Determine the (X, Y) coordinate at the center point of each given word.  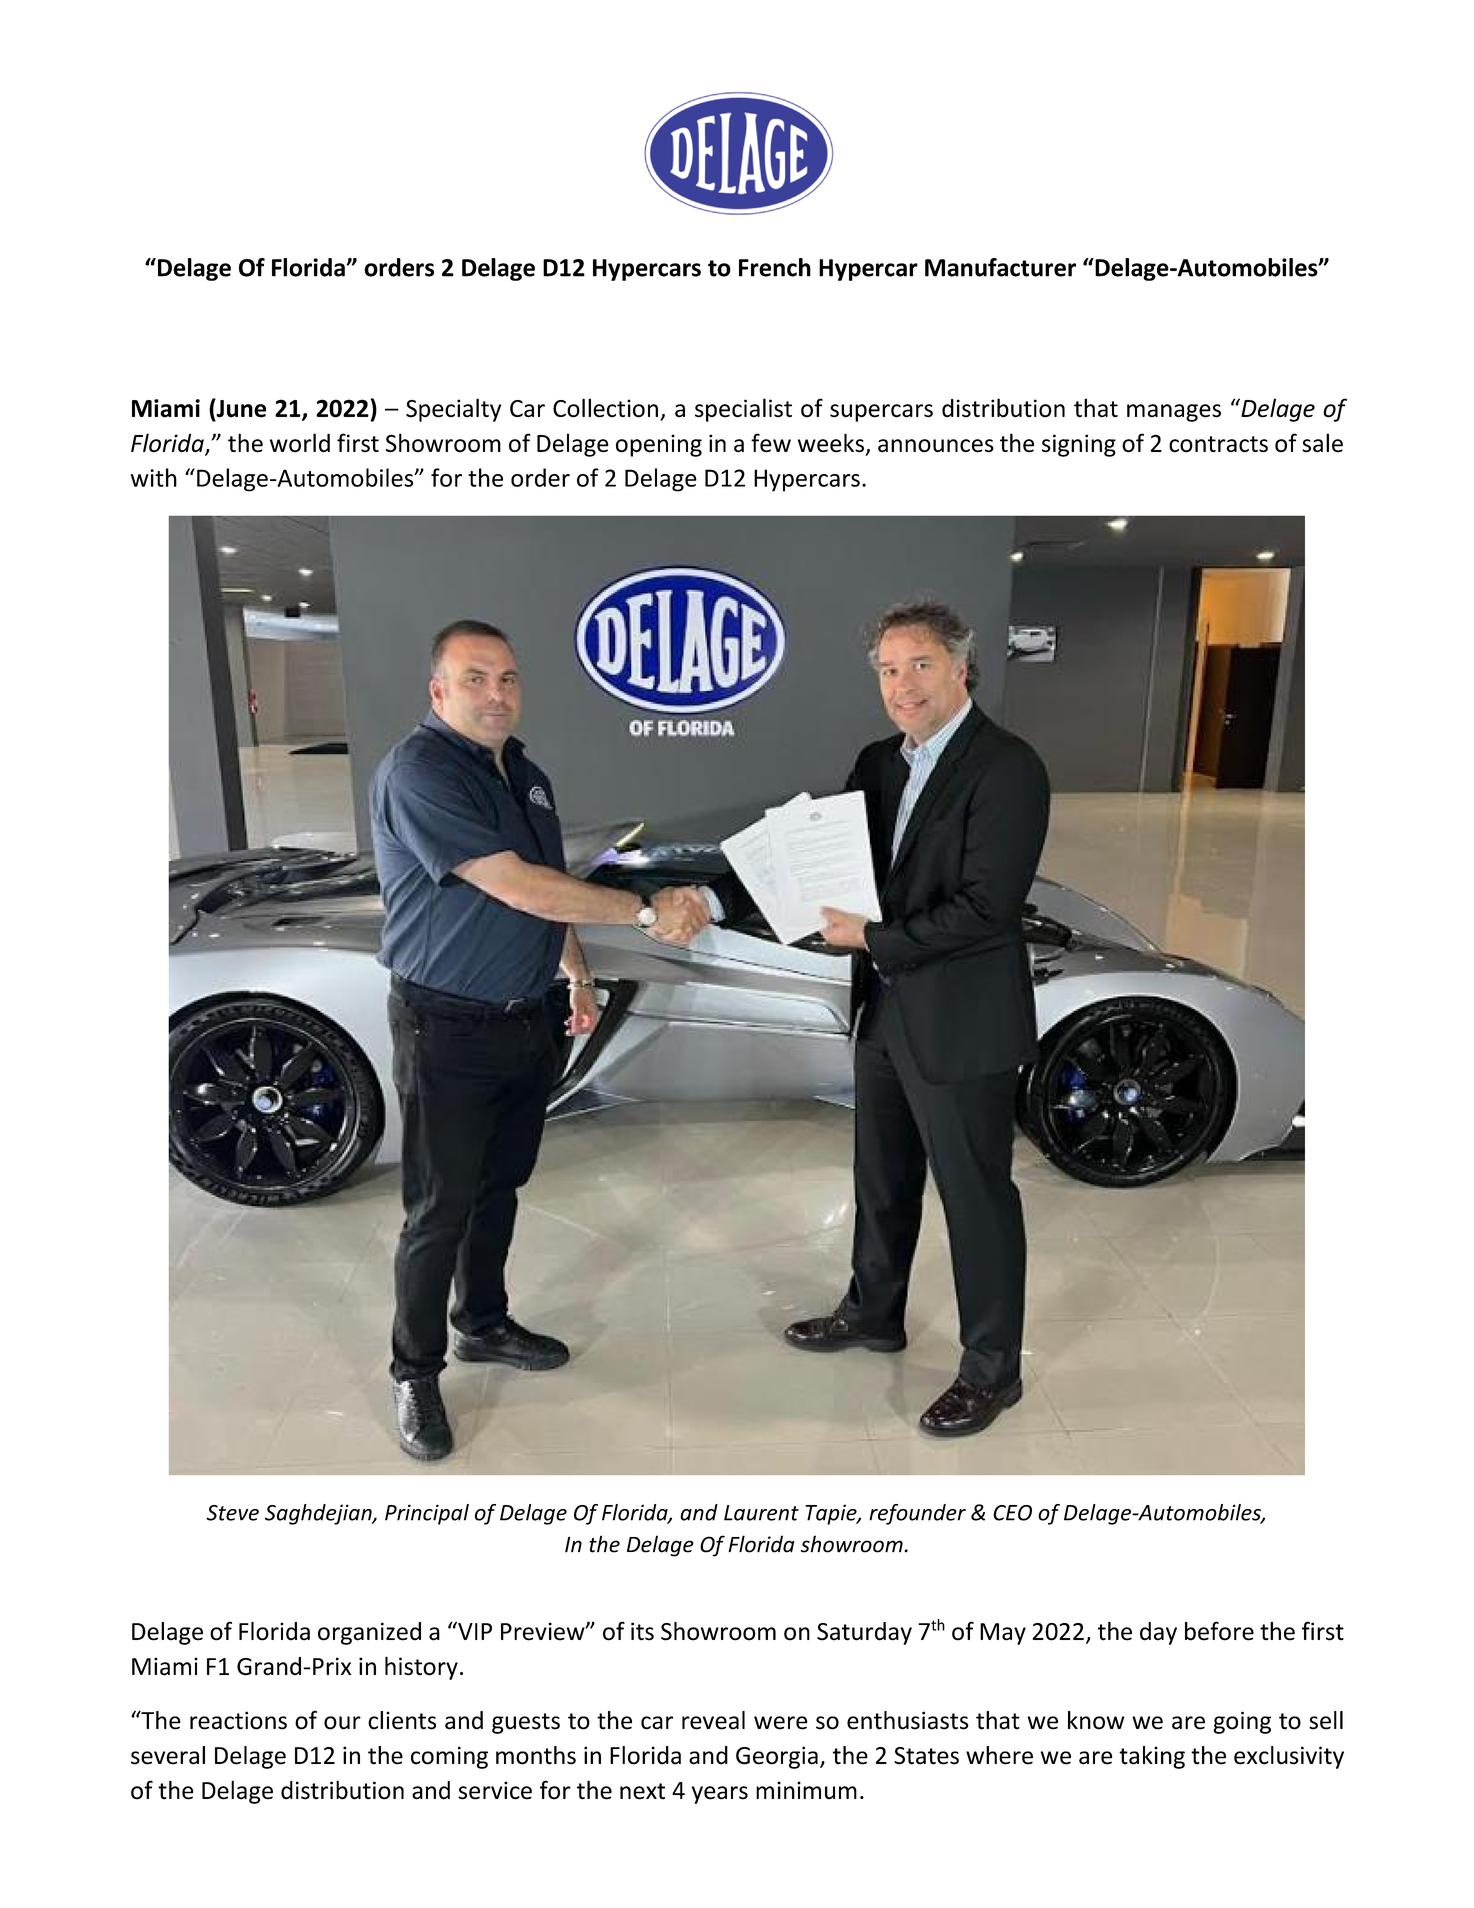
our (342, 1723)
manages (1174, 413)
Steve (232, 1513)
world (300, 443)
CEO (1012, 1513)
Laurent (761, 1513)
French (775, 267)
